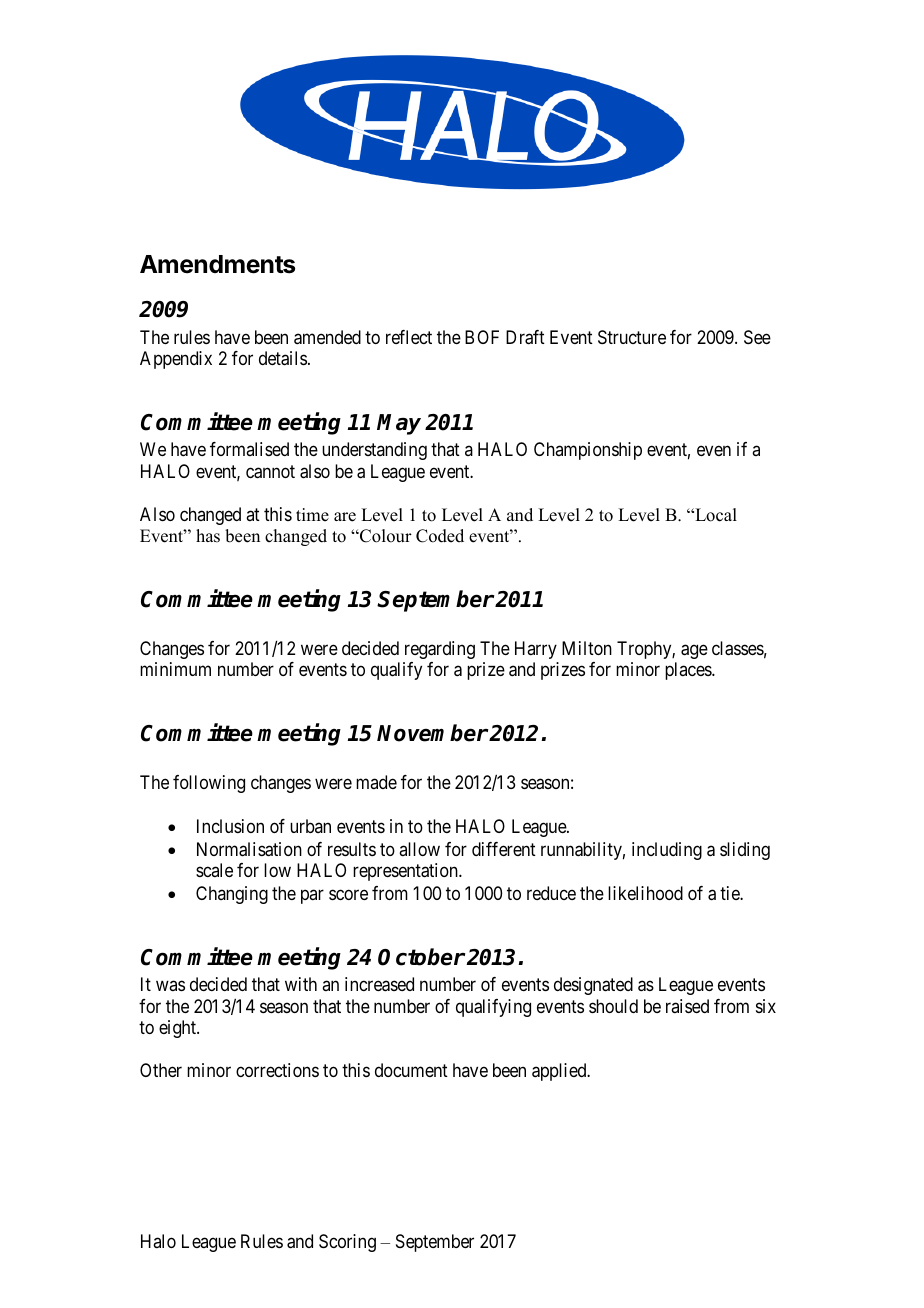 This screenshot has width=924, height=1308. What do you see at coordinates (440, 536) in the screenshot?
I see `Coded` at bounding box center [440, 536].
